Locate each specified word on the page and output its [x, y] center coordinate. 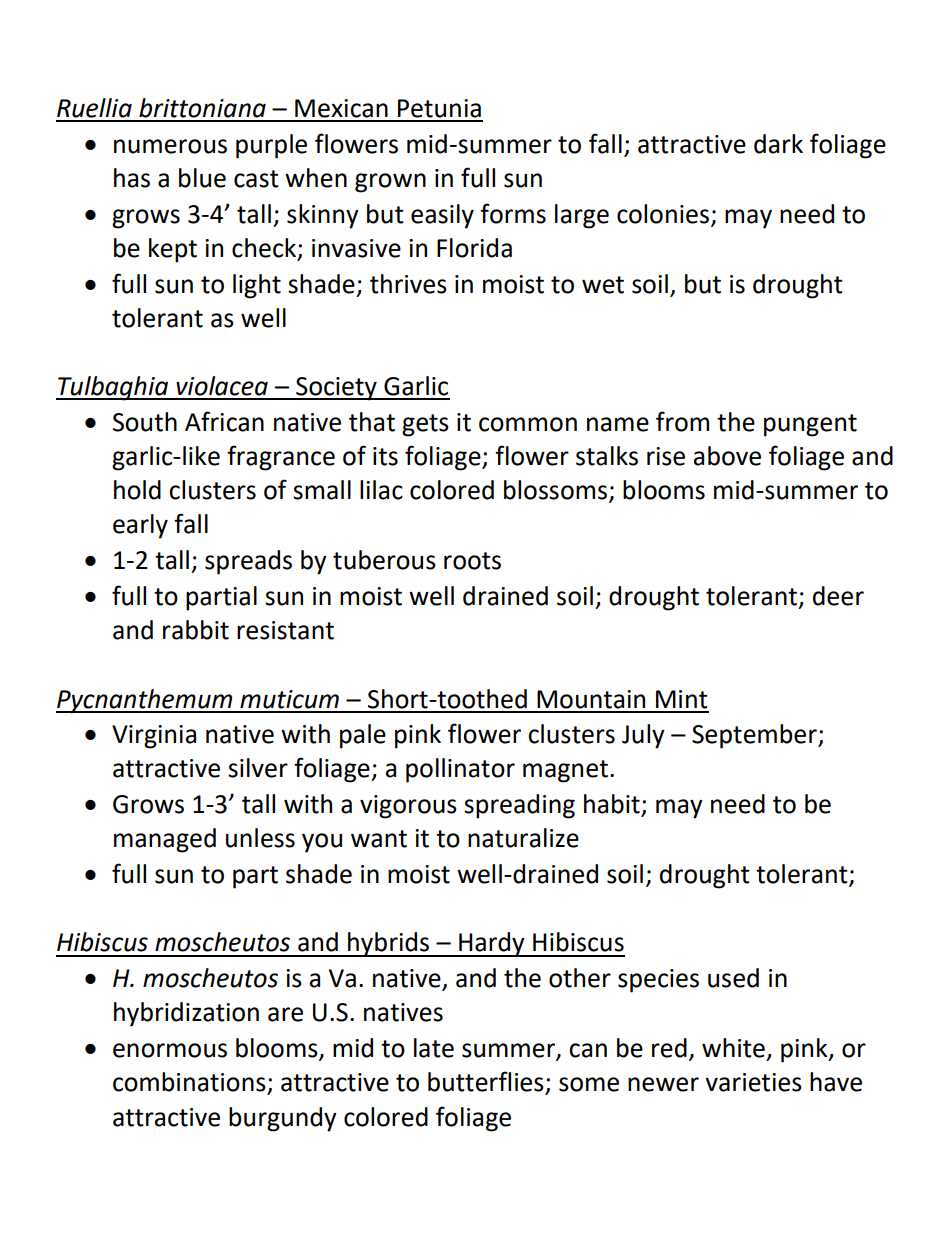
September [755, 736]
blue [202, 178]
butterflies [487, 1082]
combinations [190, 1083]
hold [137, 490]
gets [425, 425]
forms [513, 213]
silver [258, 768]
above [727, 456]
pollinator [460, 770]
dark [778, 144]
